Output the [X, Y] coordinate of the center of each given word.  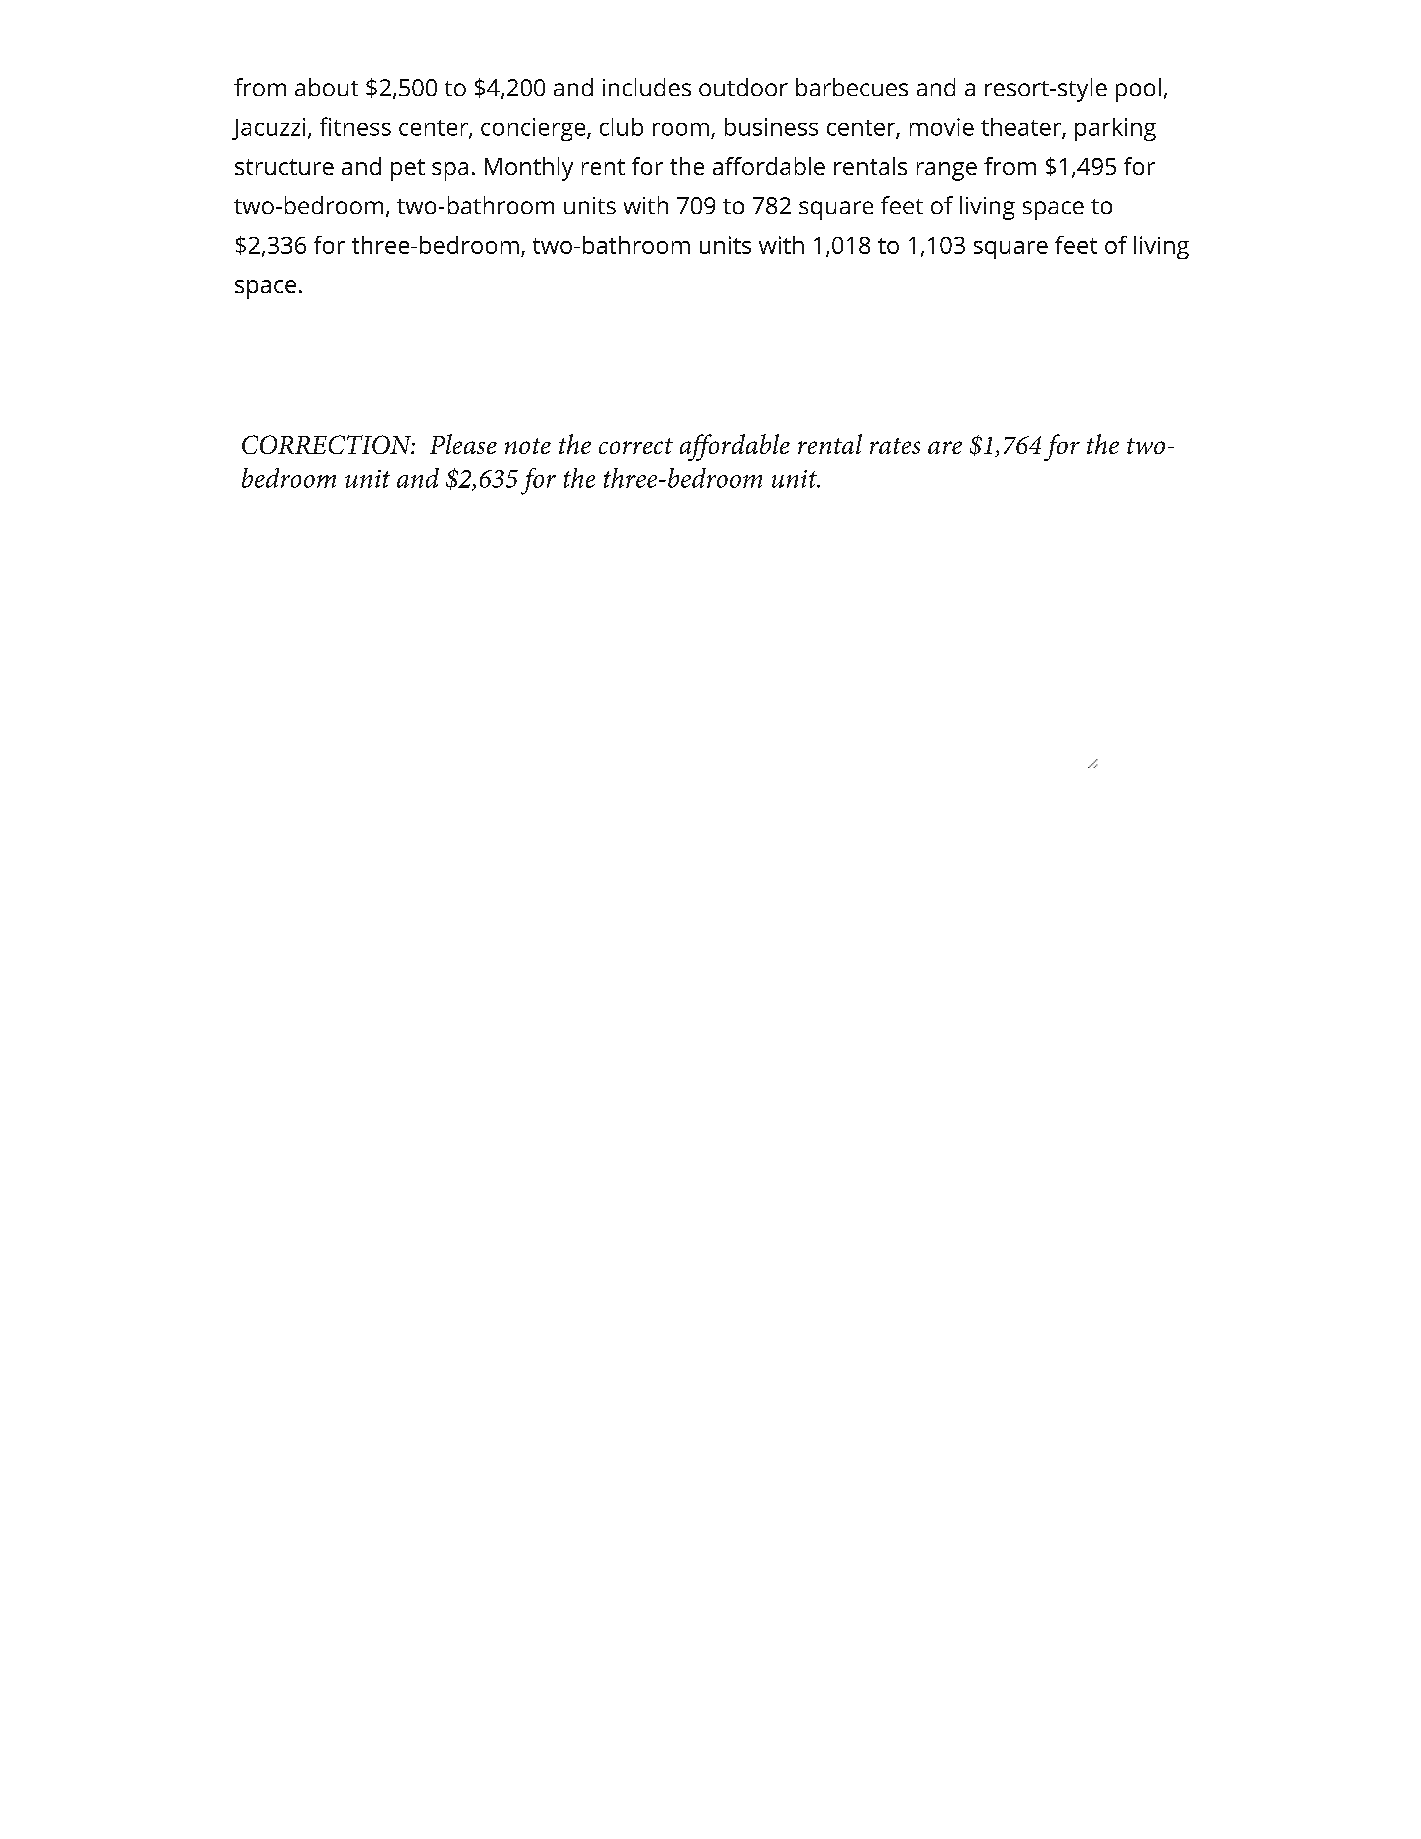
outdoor [743, 87]
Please [463, 444]
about [326, 87]
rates [895, 446]
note [528, 446]
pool [1138, 90]
